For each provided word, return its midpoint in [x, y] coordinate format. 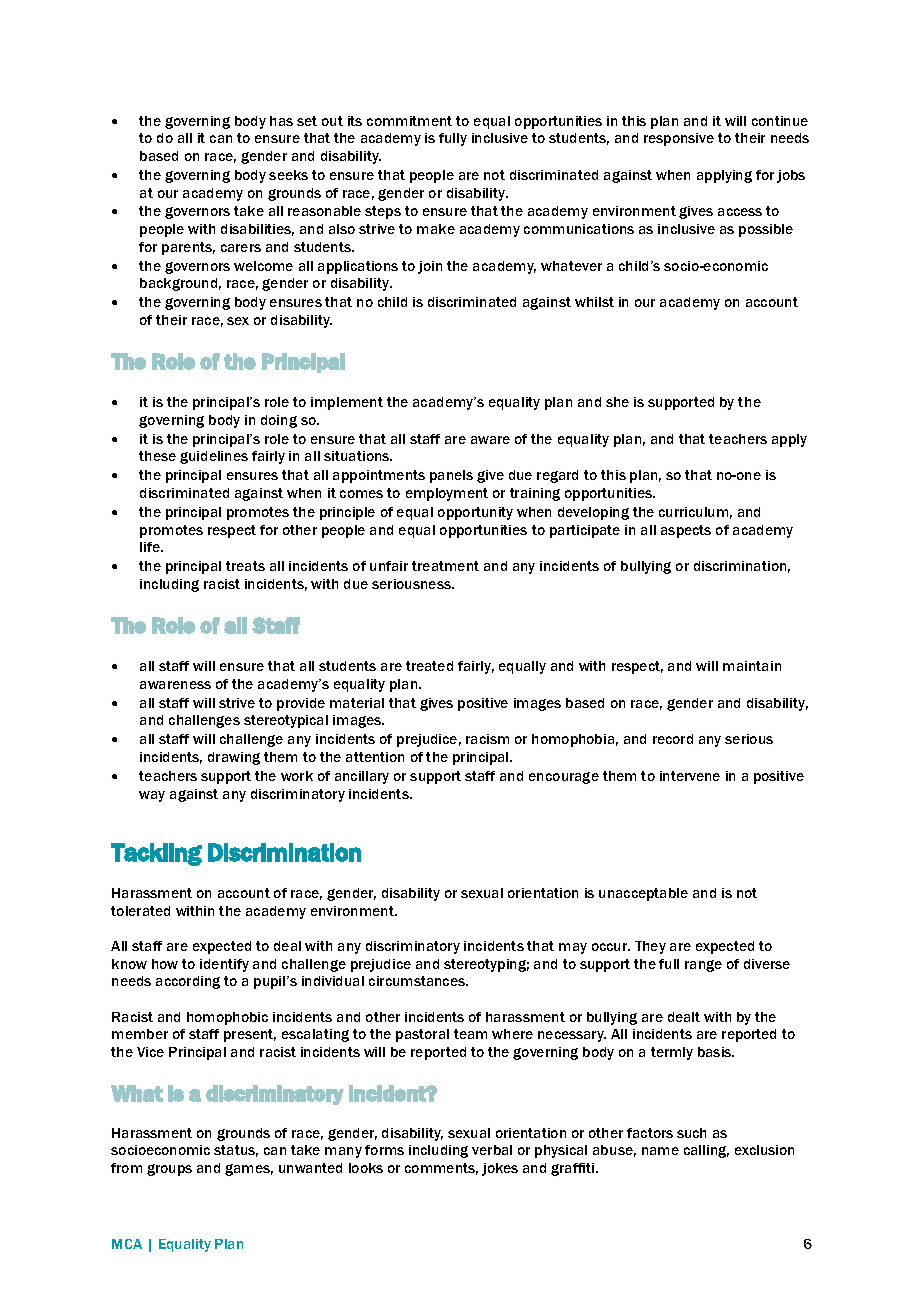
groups [169, 1170]
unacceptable [643, 894]
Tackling [156, 854]
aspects [686, 531]
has [281, 121]
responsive [679, 139]
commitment [409, 121]
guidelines [214, 457]
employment [447, 494]
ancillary [362, 777]
